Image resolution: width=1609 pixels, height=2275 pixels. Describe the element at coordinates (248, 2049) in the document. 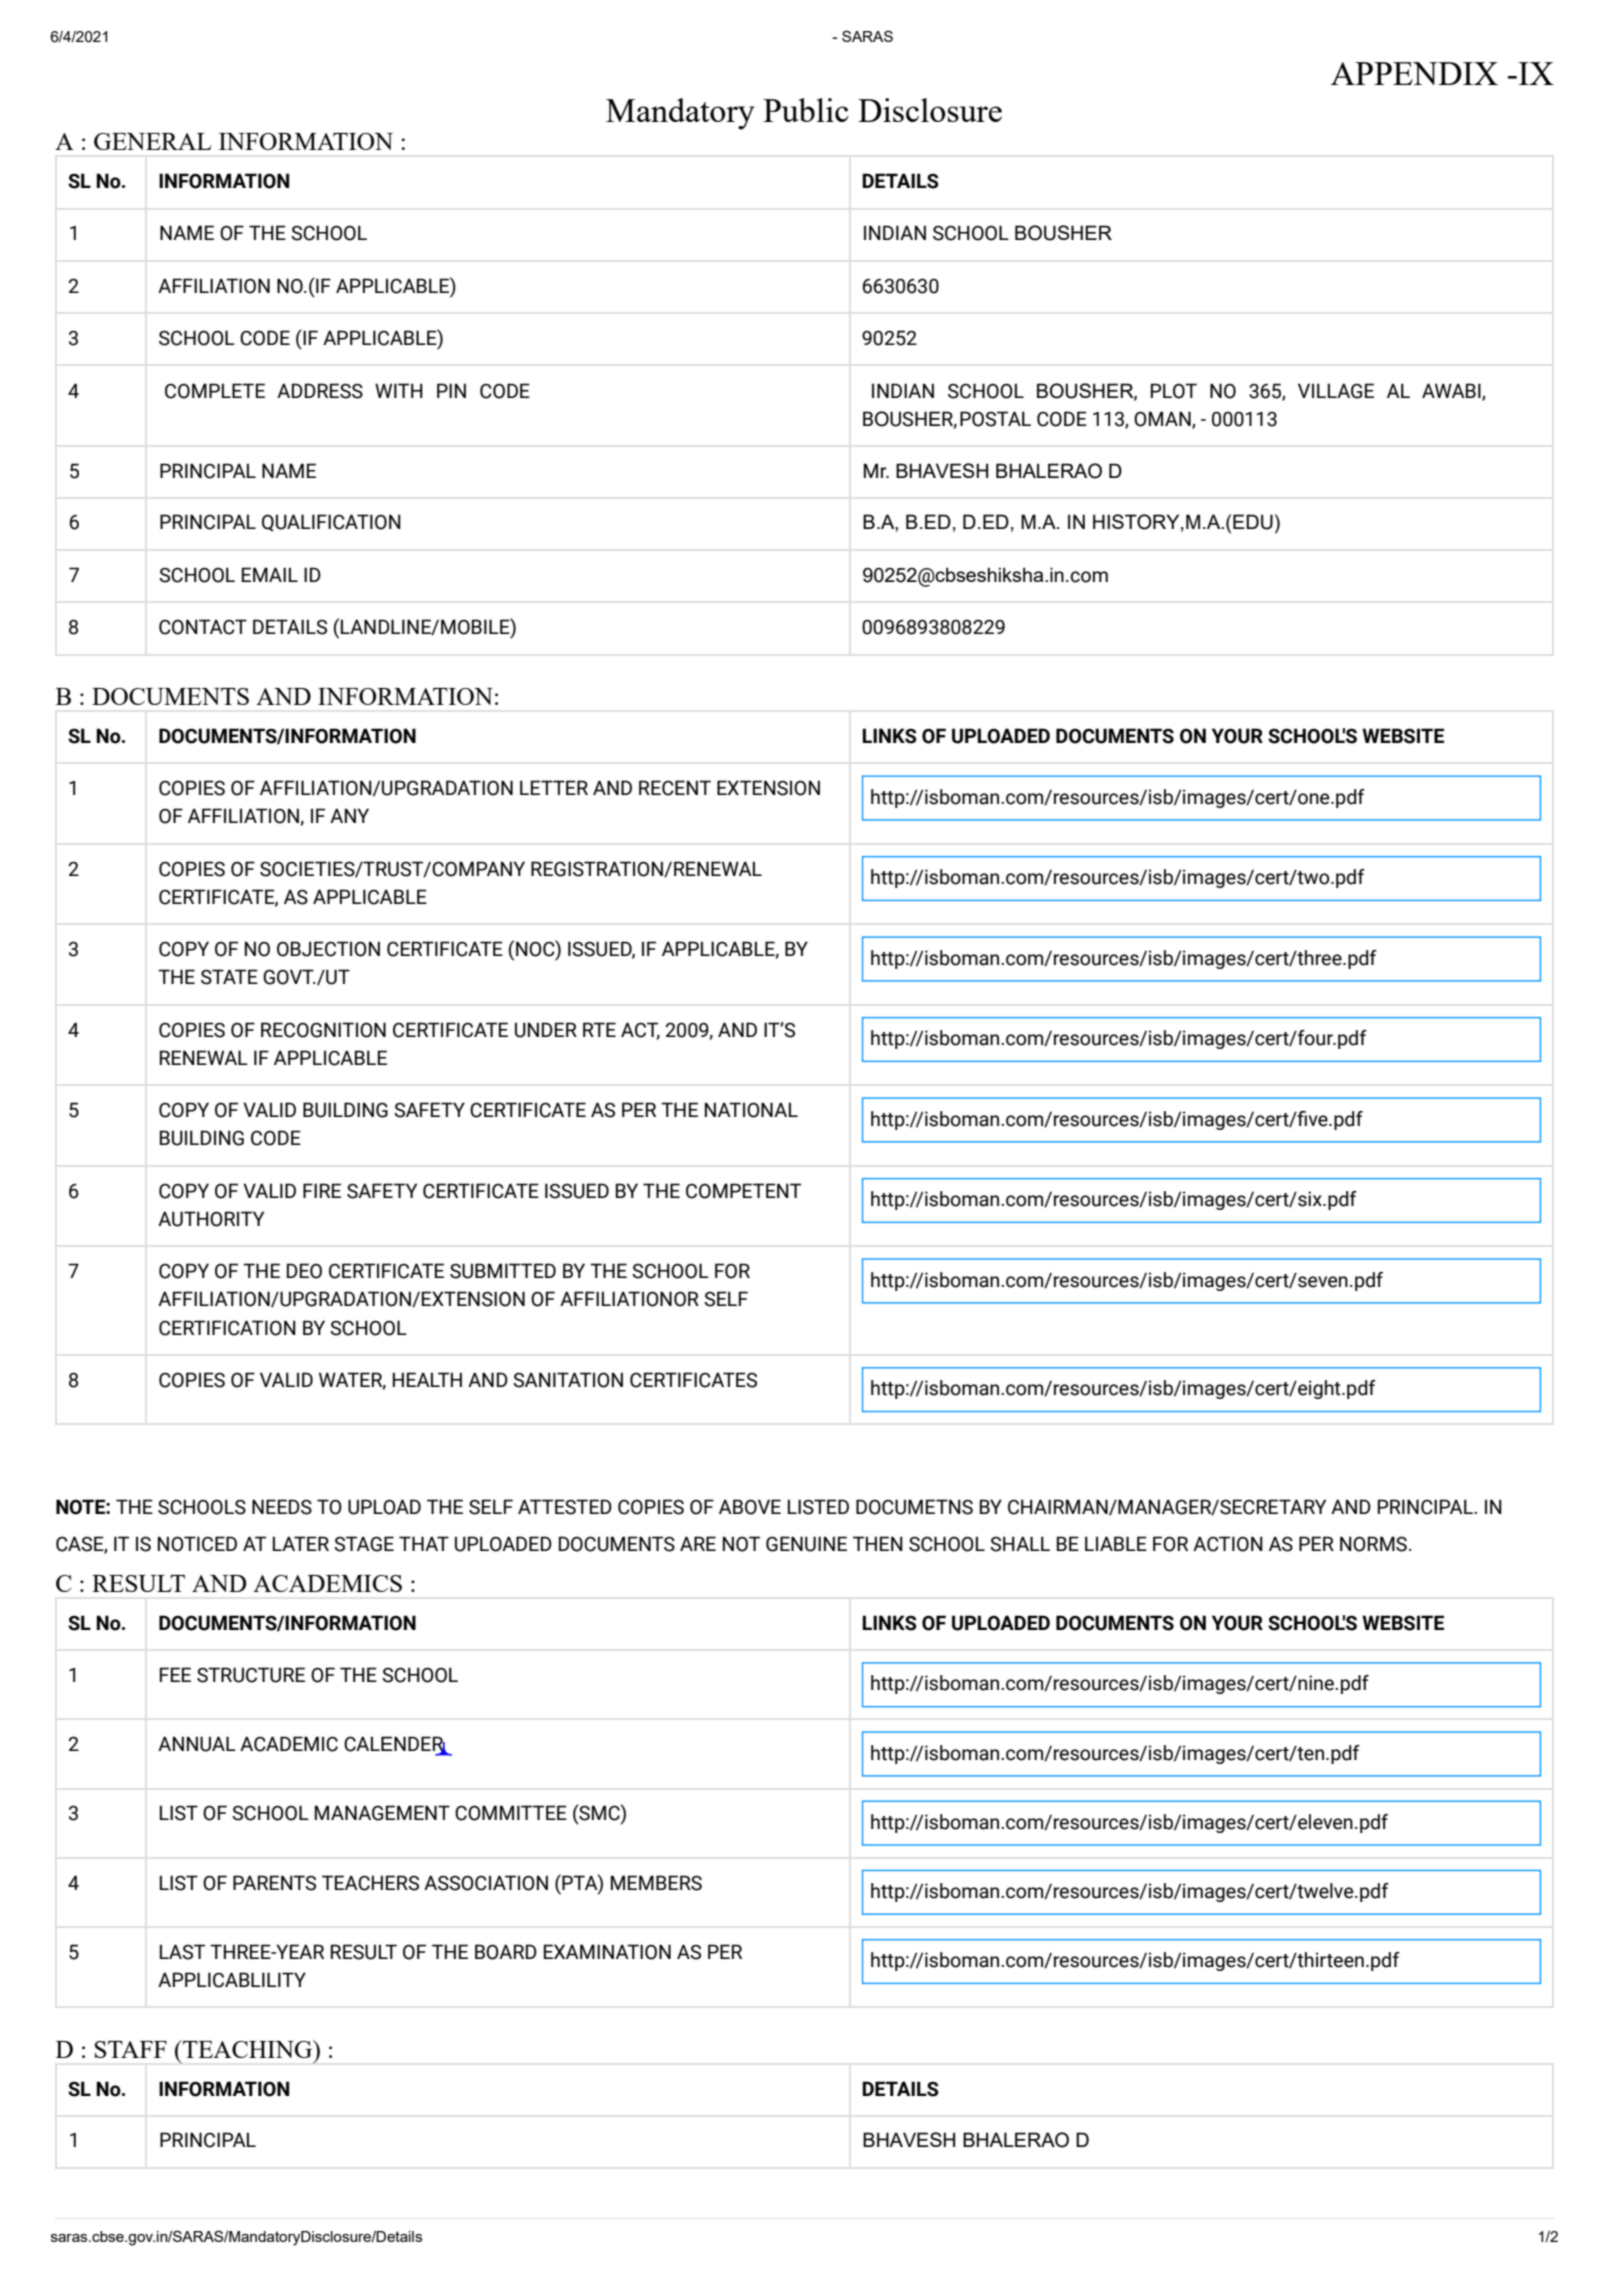

I see `TEACHING` at that location.
